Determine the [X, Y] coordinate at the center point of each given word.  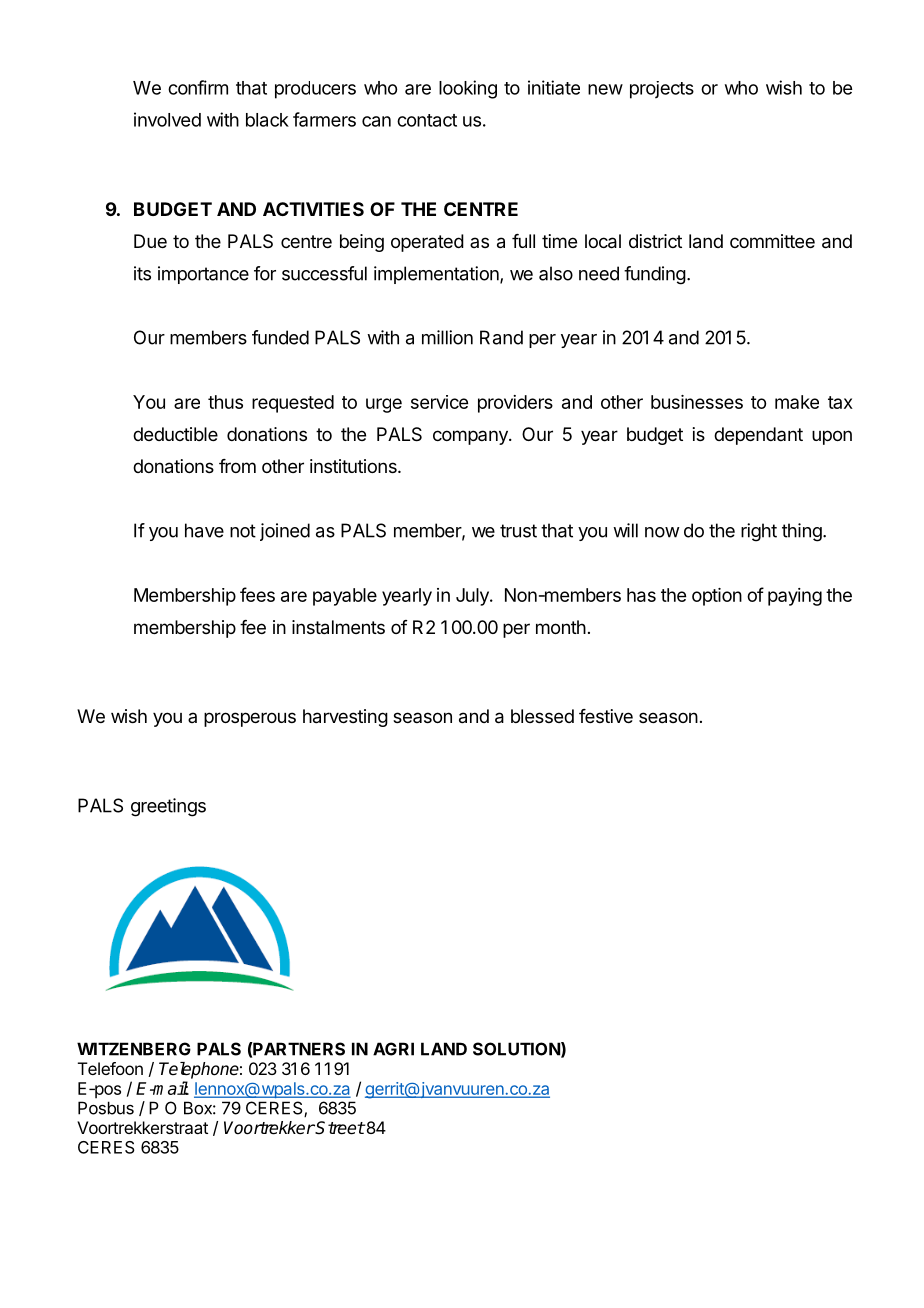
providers [515, 404]
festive [606, 716]
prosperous [250, 719]
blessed [542, 716]
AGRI [393, 1049]
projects [662, 90]
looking [468, 89]
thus [225, 402]
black [267, 120]
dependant [758, 436]
